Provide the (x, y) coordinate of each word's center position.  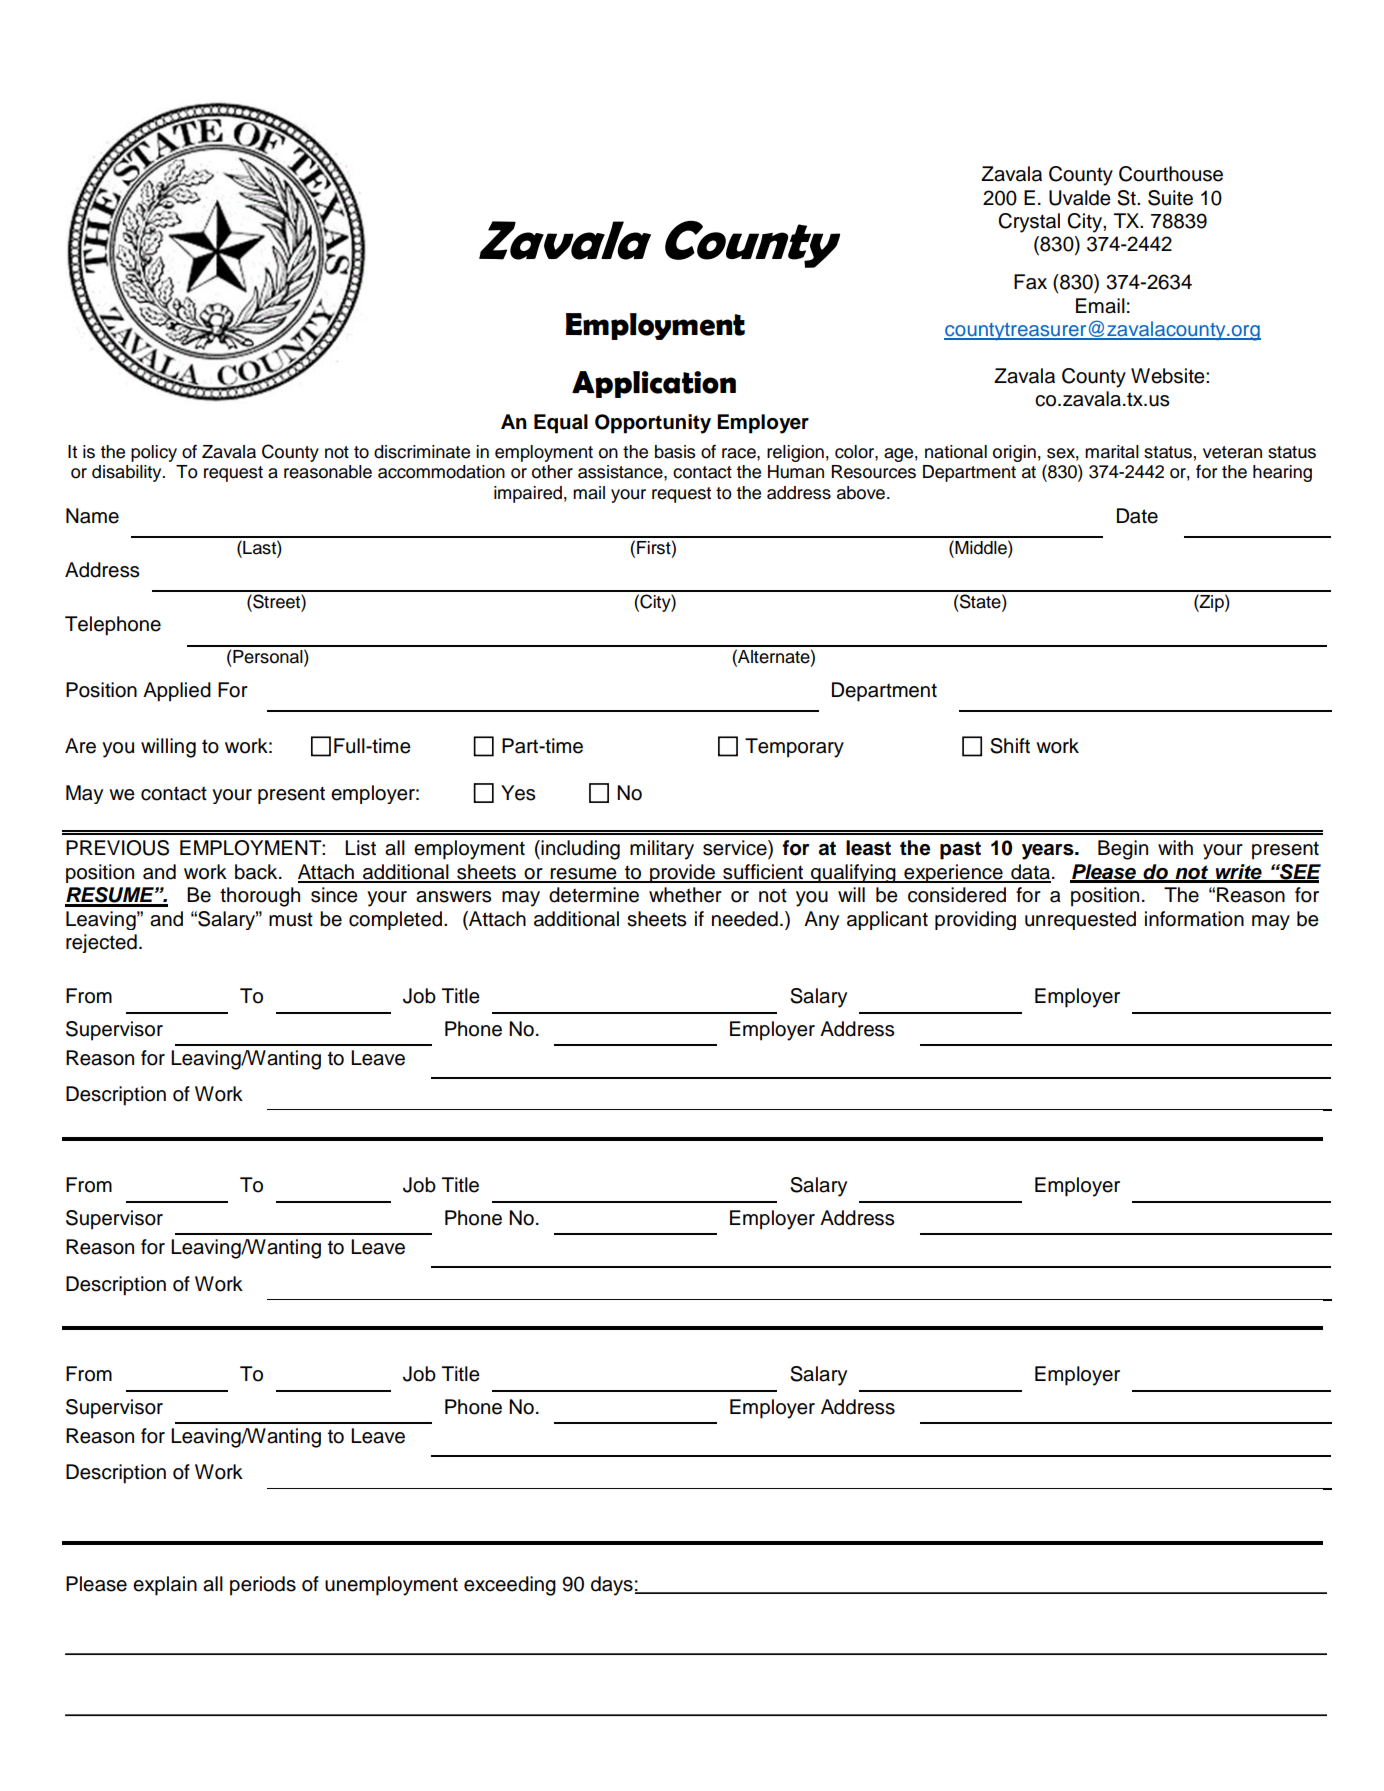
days (612, 1586)
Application (654, 384)
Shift (1010, 746)
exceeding (510, 1586)
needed (745, 919)
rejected (101, 943)
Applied (177, 692)
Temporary (794, 748)
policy (154, 453)
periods (263, 1586)
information (1194, 919)
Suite (1170, 198)
